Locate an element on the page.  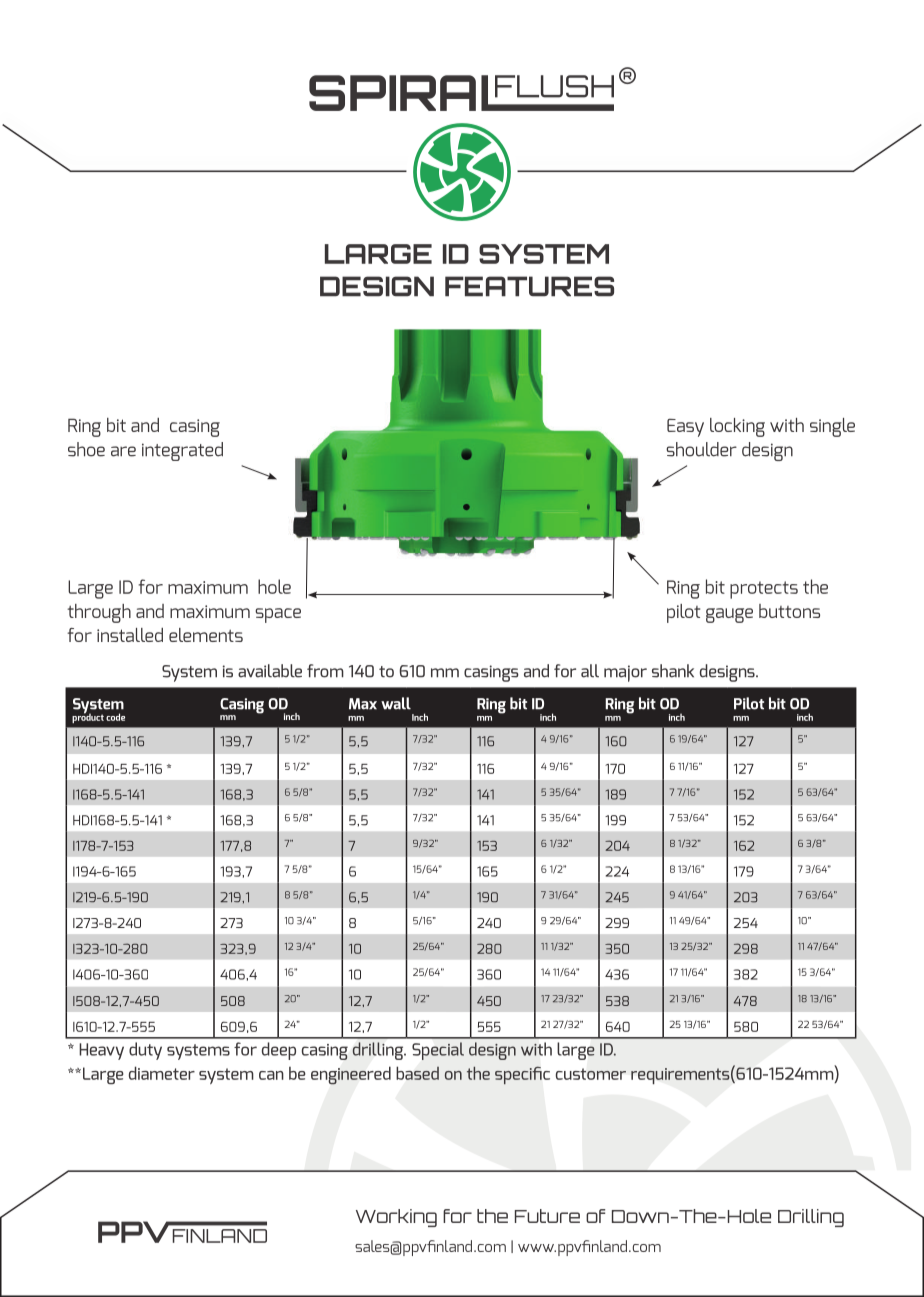
FEATURES is located at coordinates (529, 286).
